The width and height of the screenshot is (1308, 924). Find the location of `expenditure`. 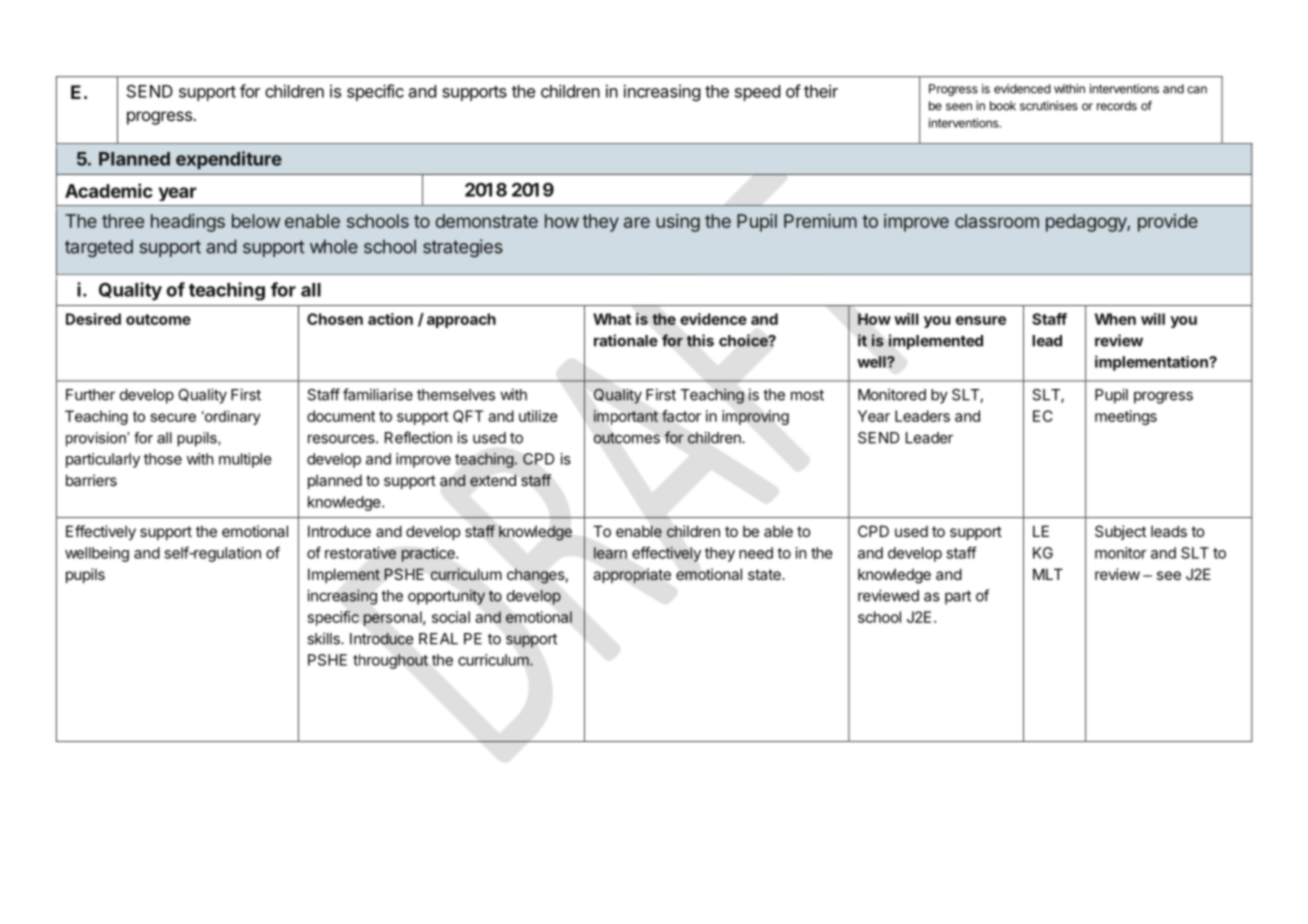

expenditure is located at coordinates (229, 160).
